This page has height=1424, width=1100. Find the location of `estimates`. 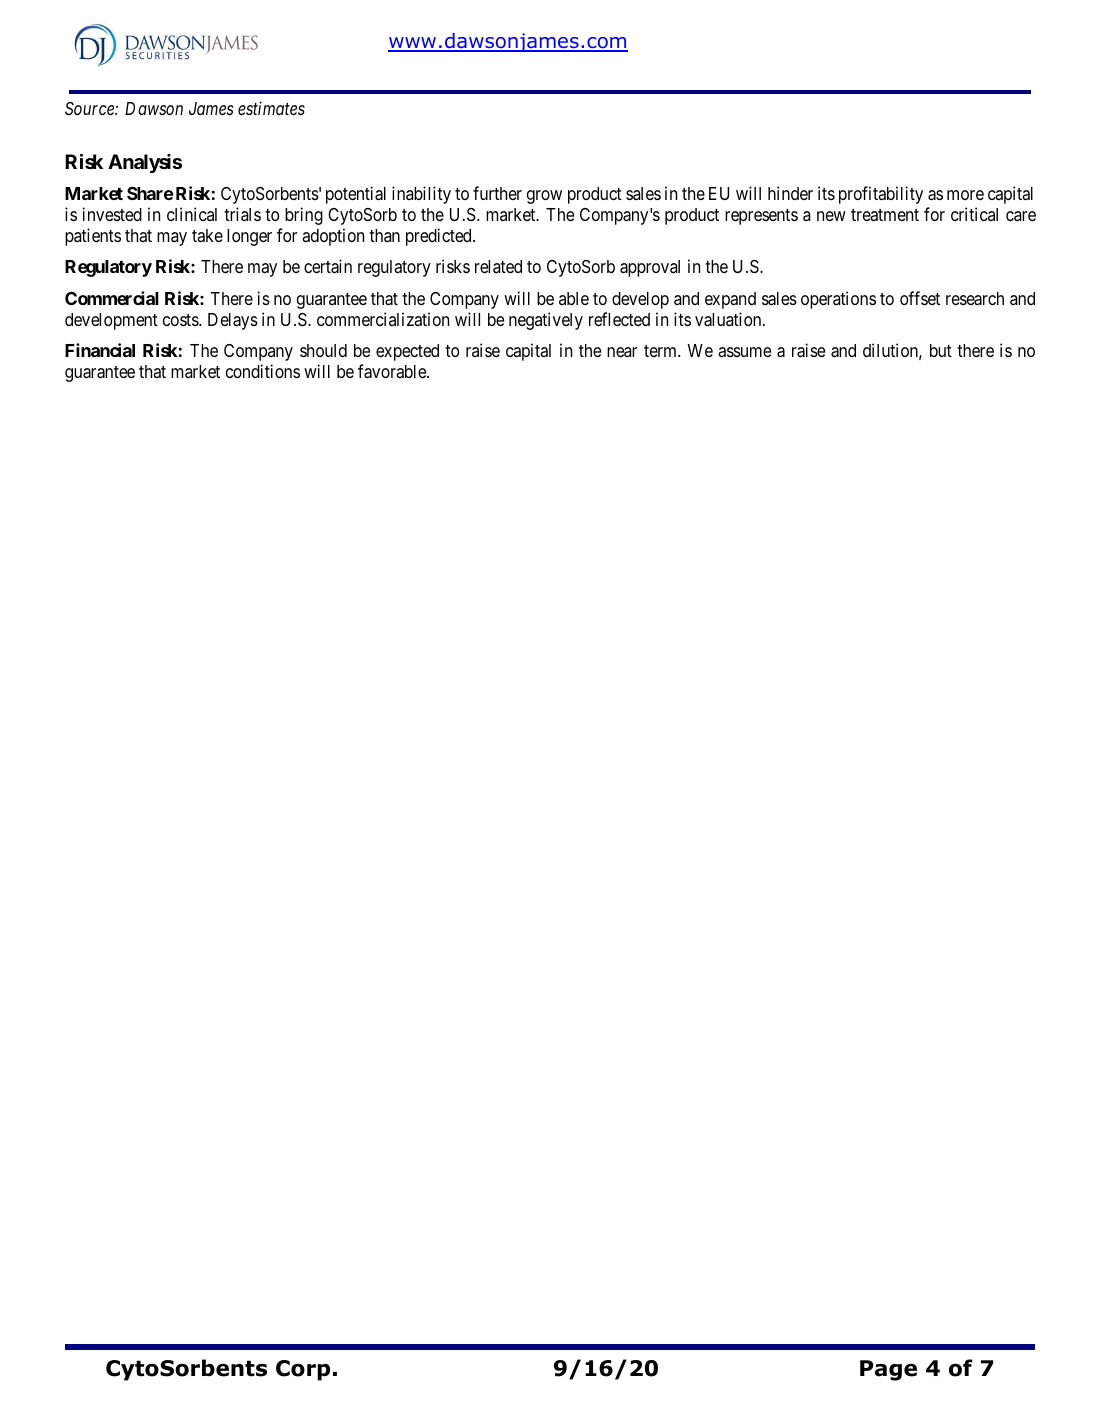

estimates is located at coordinates (271, 108).
